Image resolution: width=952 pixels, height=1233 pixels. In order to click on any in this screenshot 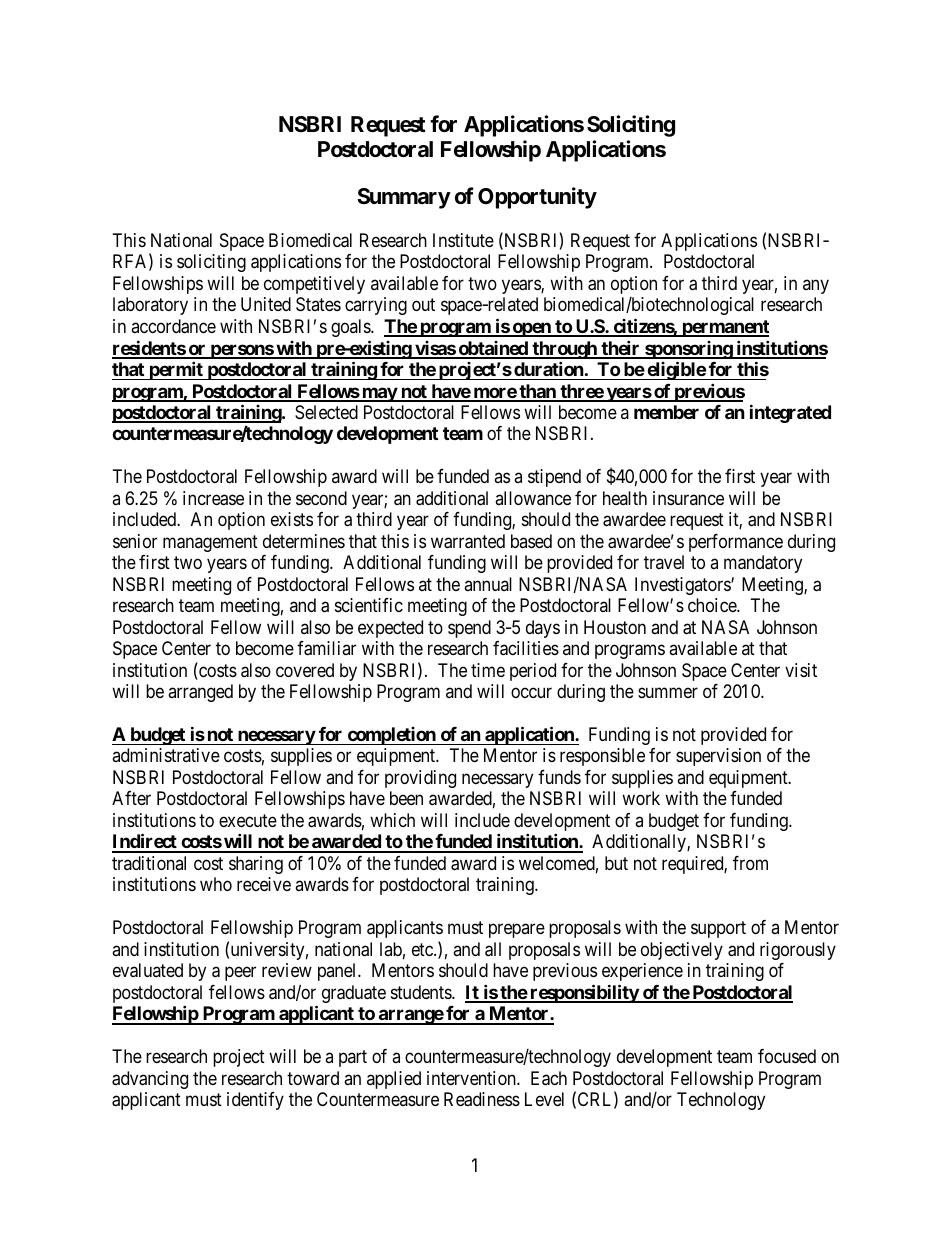, I will do `click(816, 286)`.
